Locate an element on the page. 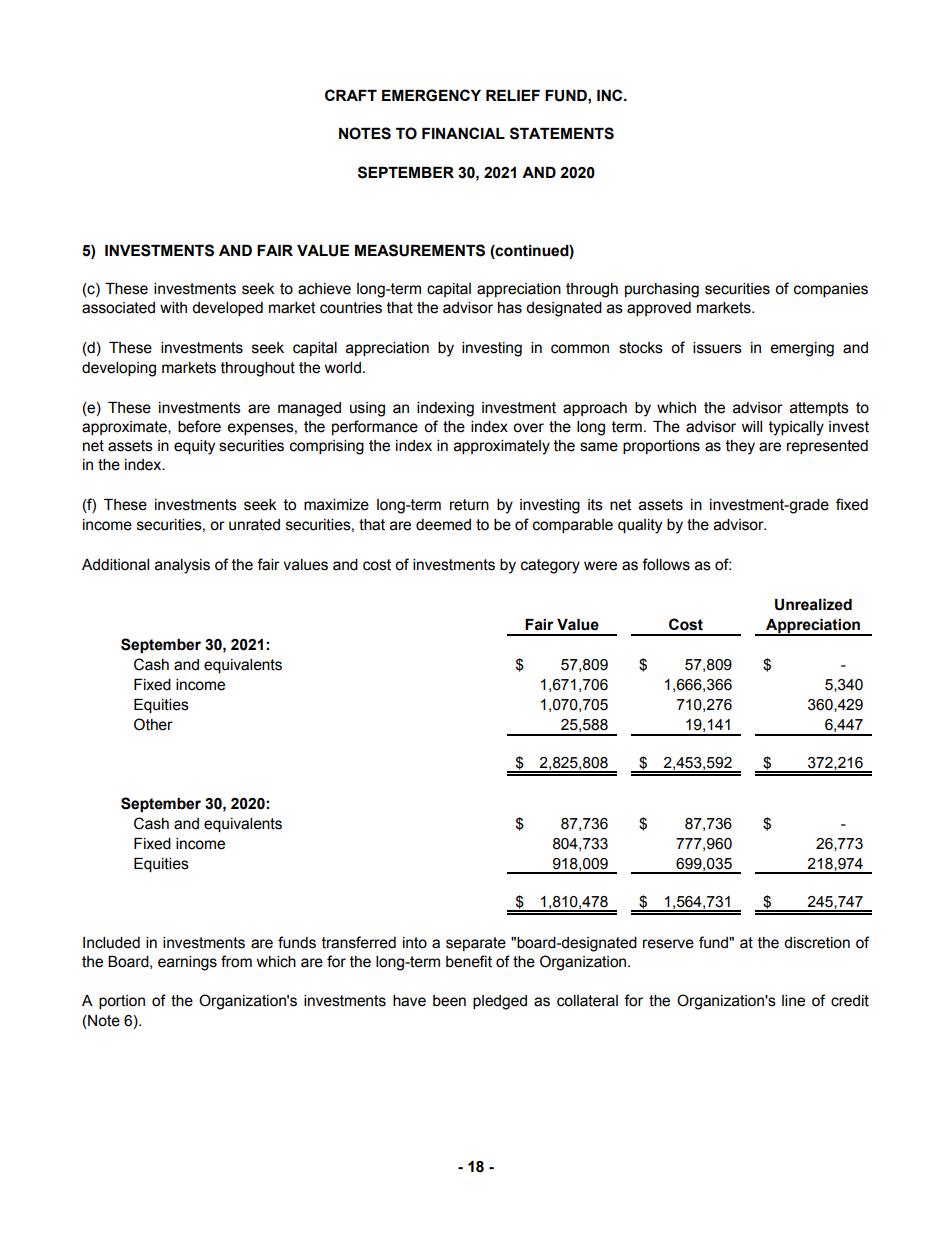 The width and height of the image is (952, 1233). FINANCIAL is located at coordinates (463, 133).
